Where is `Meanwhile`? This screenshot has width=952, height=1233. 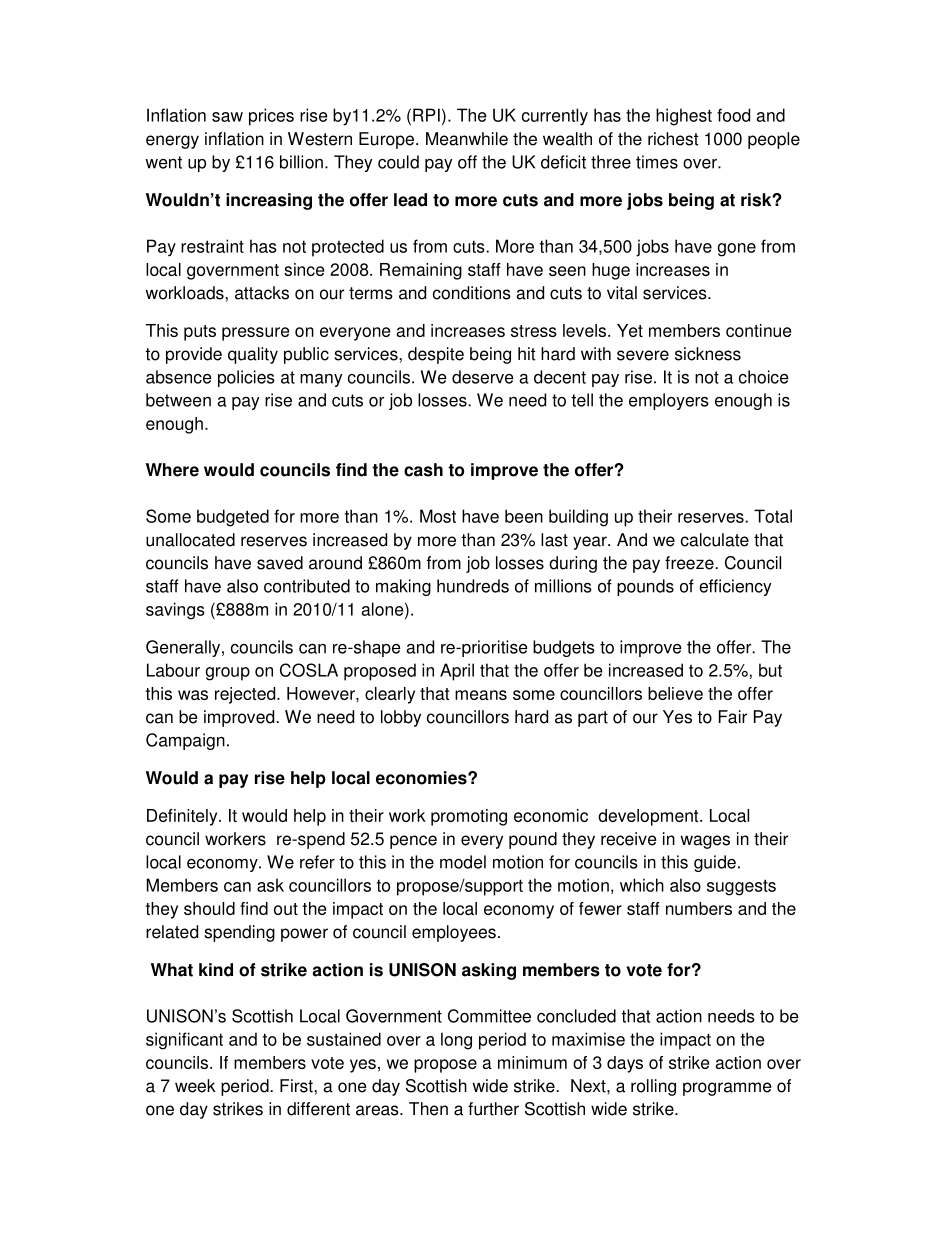
Meanwhile is located at coordinates (467, 139).
